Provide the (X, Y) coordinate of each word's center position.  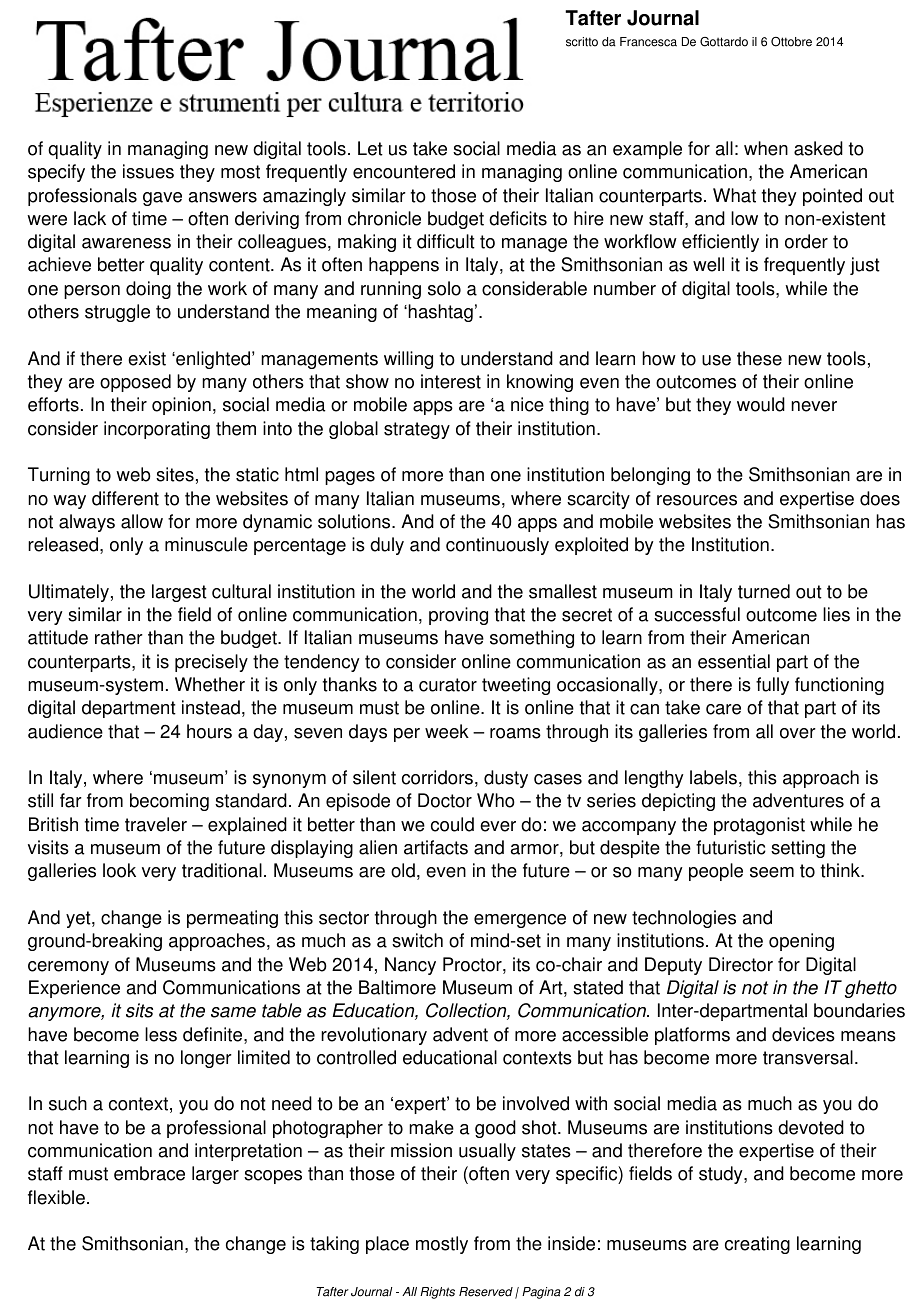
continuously (497, 546)
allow (142, 521)
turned (764, 591)
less (161, 1034)
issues (148, 171)
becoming (169, 802)
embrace (149, 1173)
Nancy (410, 966)
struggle (117, 313)
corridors (439, 778)
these (759, 358)
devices (803, 1034)
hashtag (440, 313)
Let (370, 148)
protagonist (759, 826)
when (766, 148)
